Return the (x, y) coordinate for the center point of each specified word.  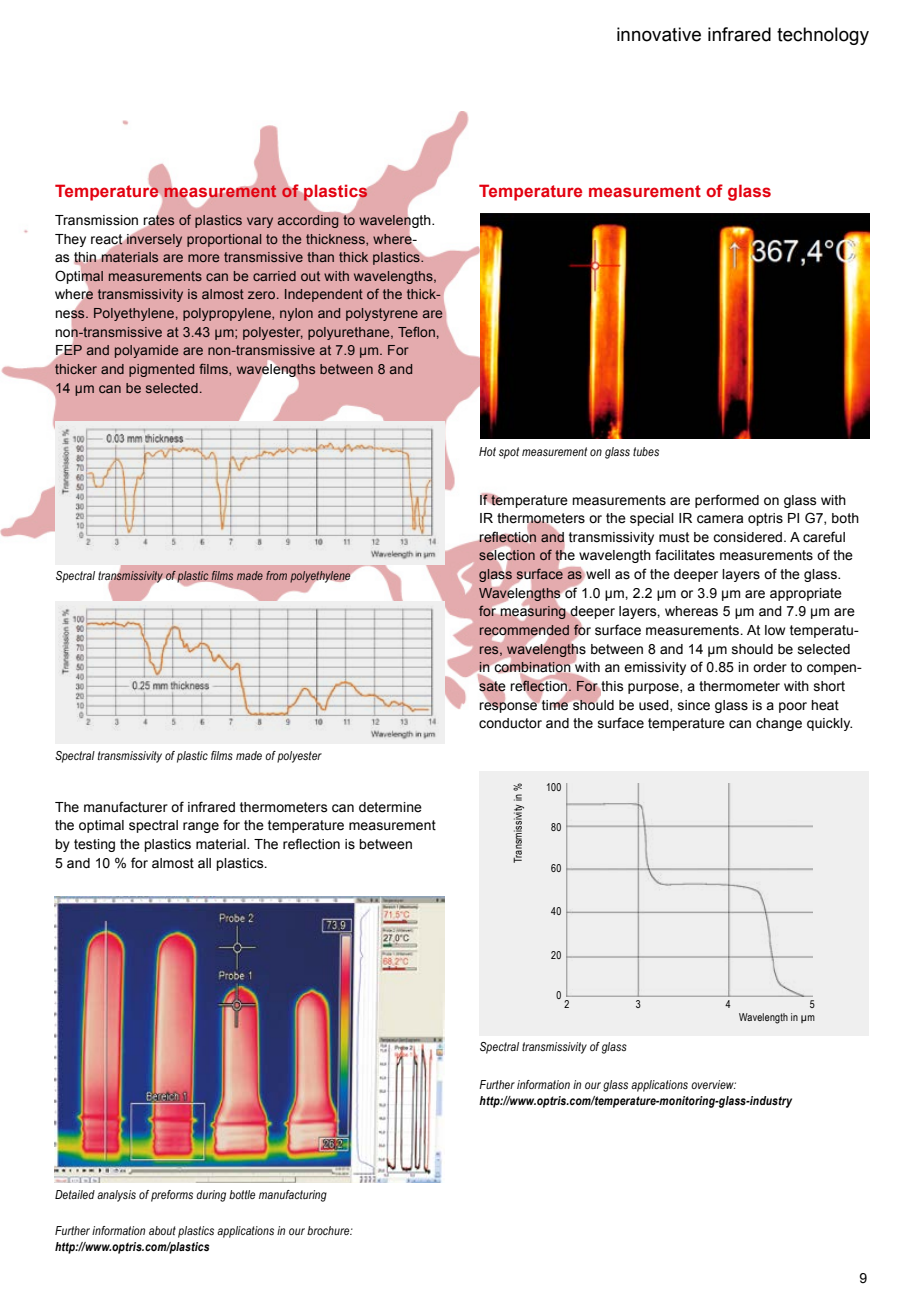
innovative (659, 34)
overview (713, 1084)
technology (823, 36)
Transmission (96, 220)
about (162, 1230)
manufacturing (293, 1196)
